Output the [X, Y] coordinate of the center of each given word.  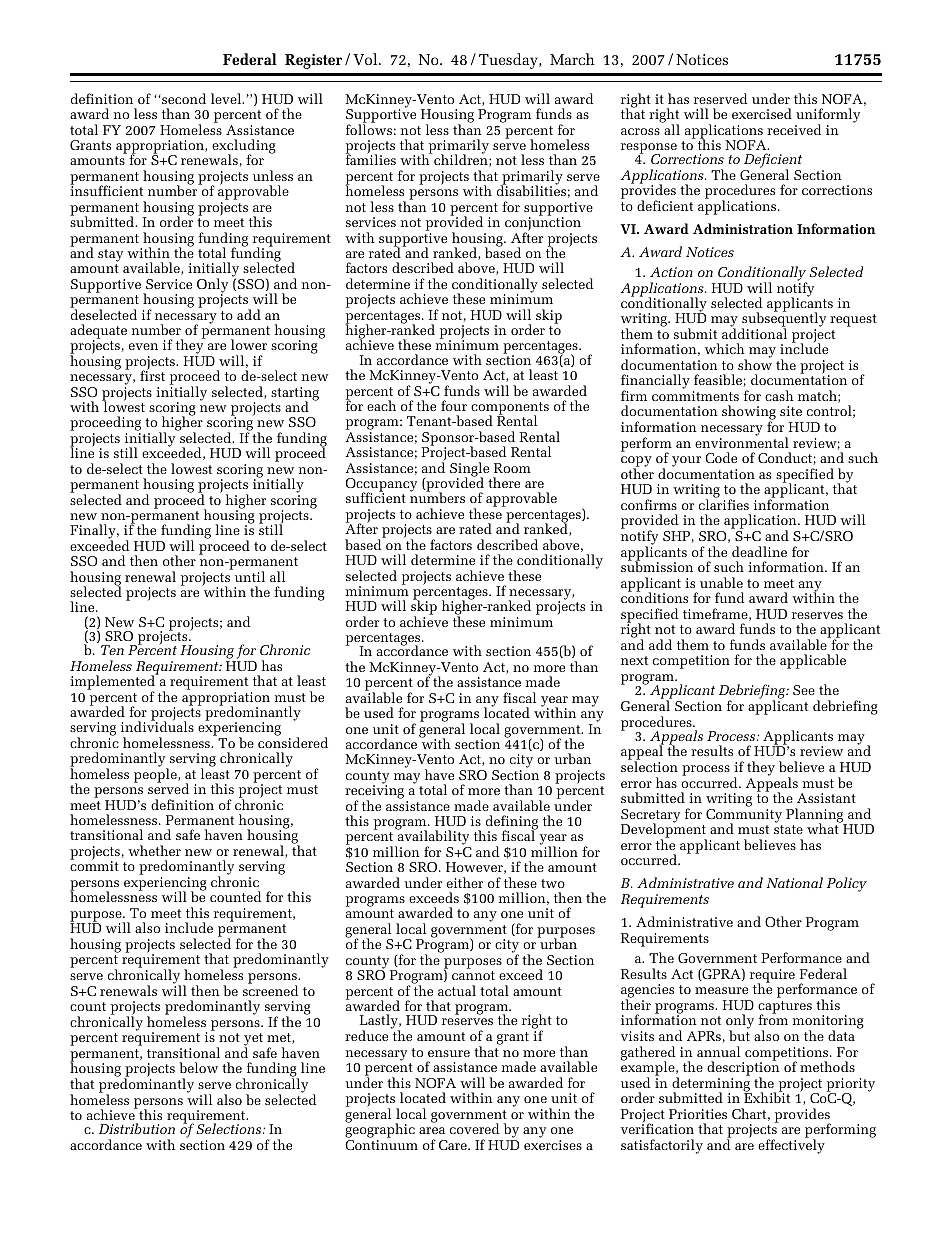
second [183, 98]
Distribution [137, 1128]
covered [474, 1128]
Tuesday [509, 61]
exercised [762, 113]
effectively [791, 1146]
